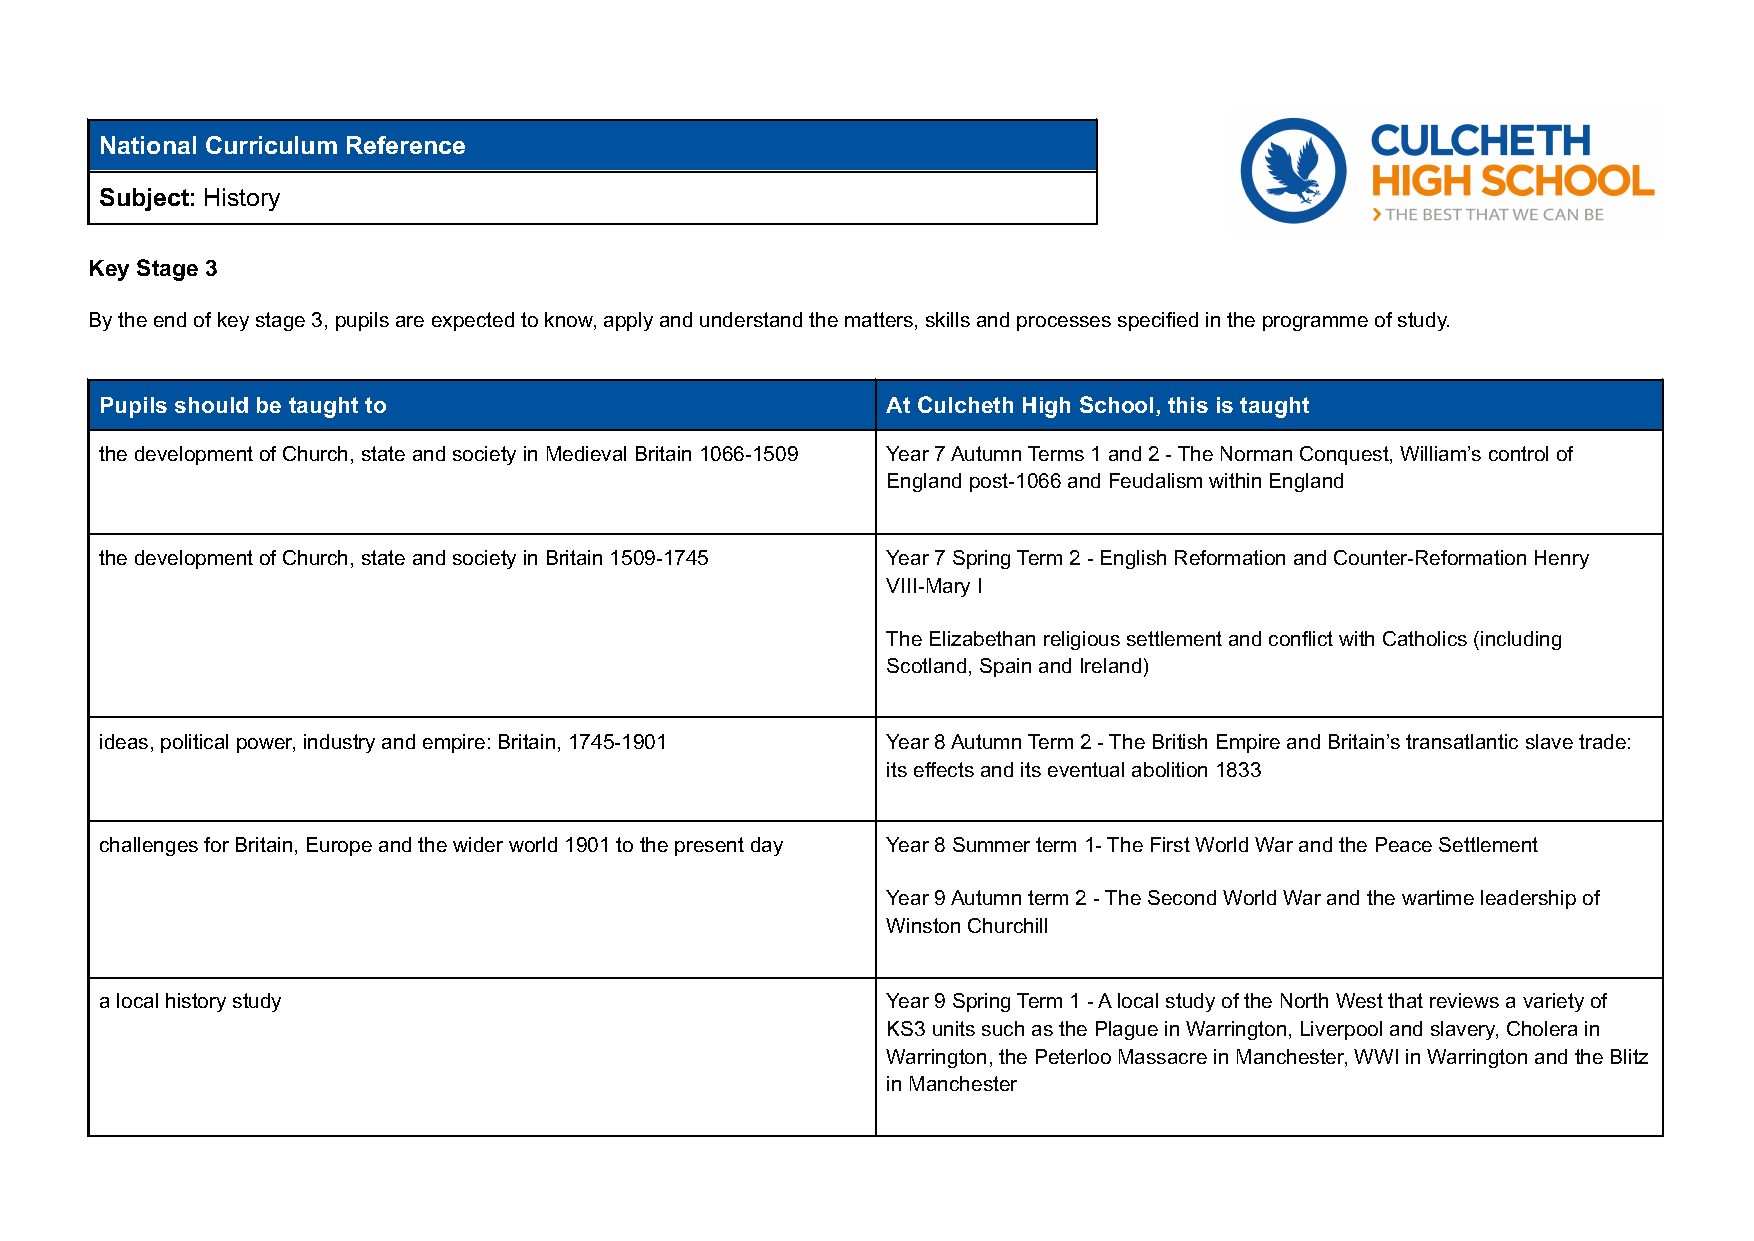  I want to click on Elizabethan, so click(982, 638).
